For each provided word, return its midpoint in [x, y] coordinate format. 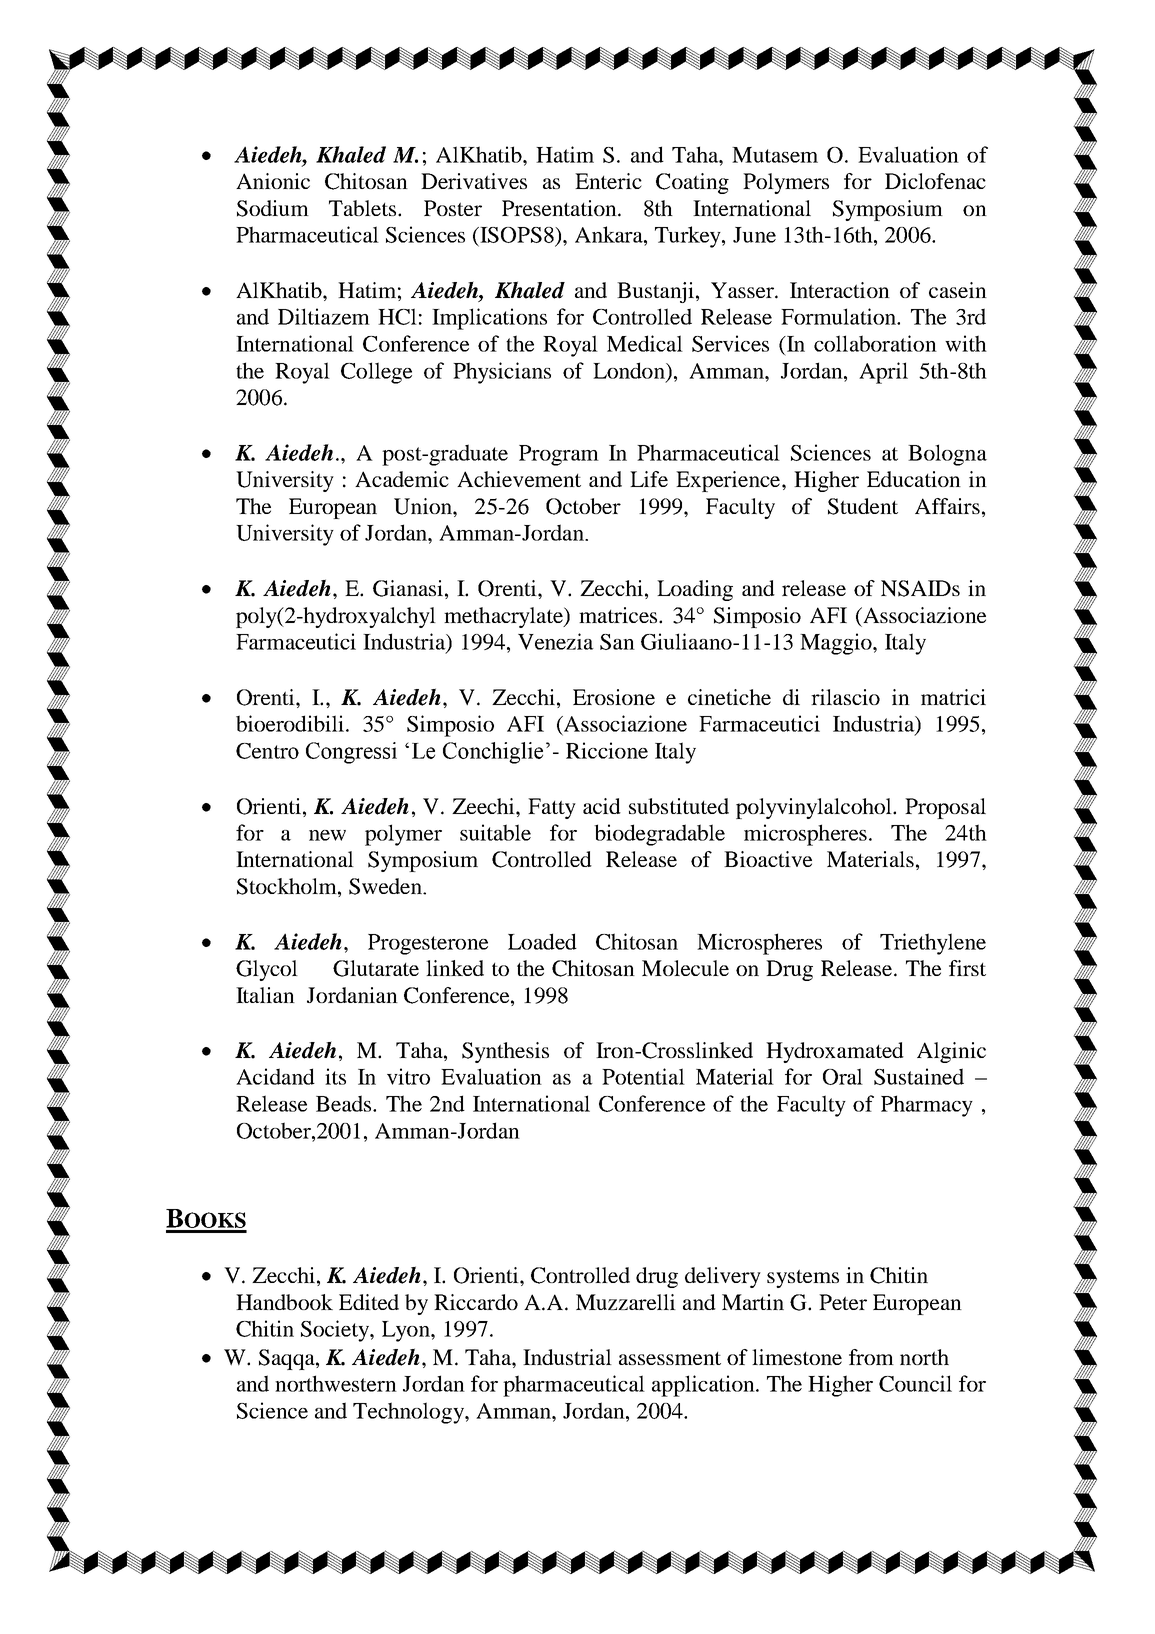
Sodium [273, 208]
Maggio [837, 644]
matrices [619, 615]
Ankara [610, 234]
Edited [369, 1302]
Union [424, 506]
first [967, 968]
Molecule [685, 968]
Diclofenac [935, 181]
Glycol [267, 970]
